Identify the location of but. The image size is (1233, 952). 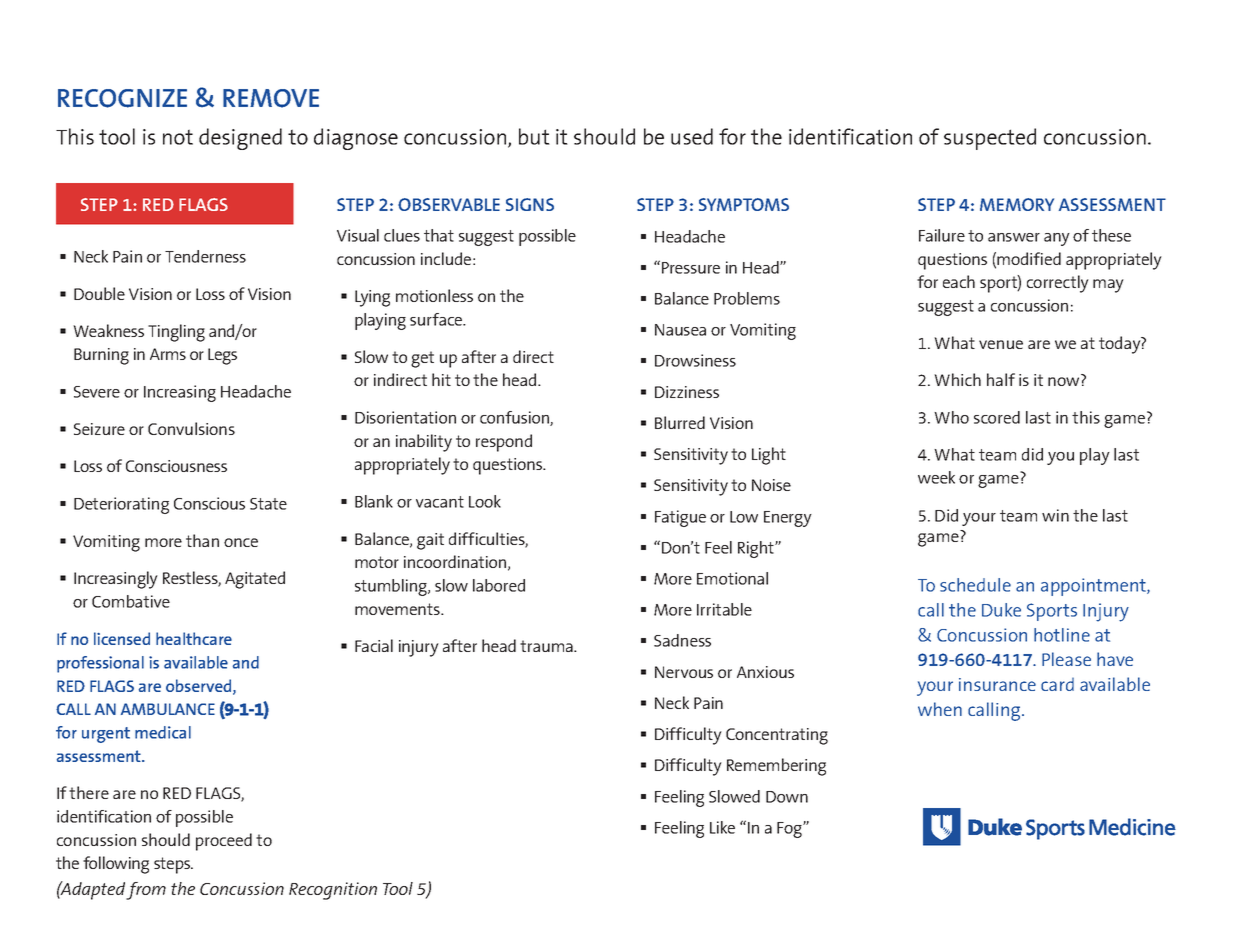
(534, 136).
